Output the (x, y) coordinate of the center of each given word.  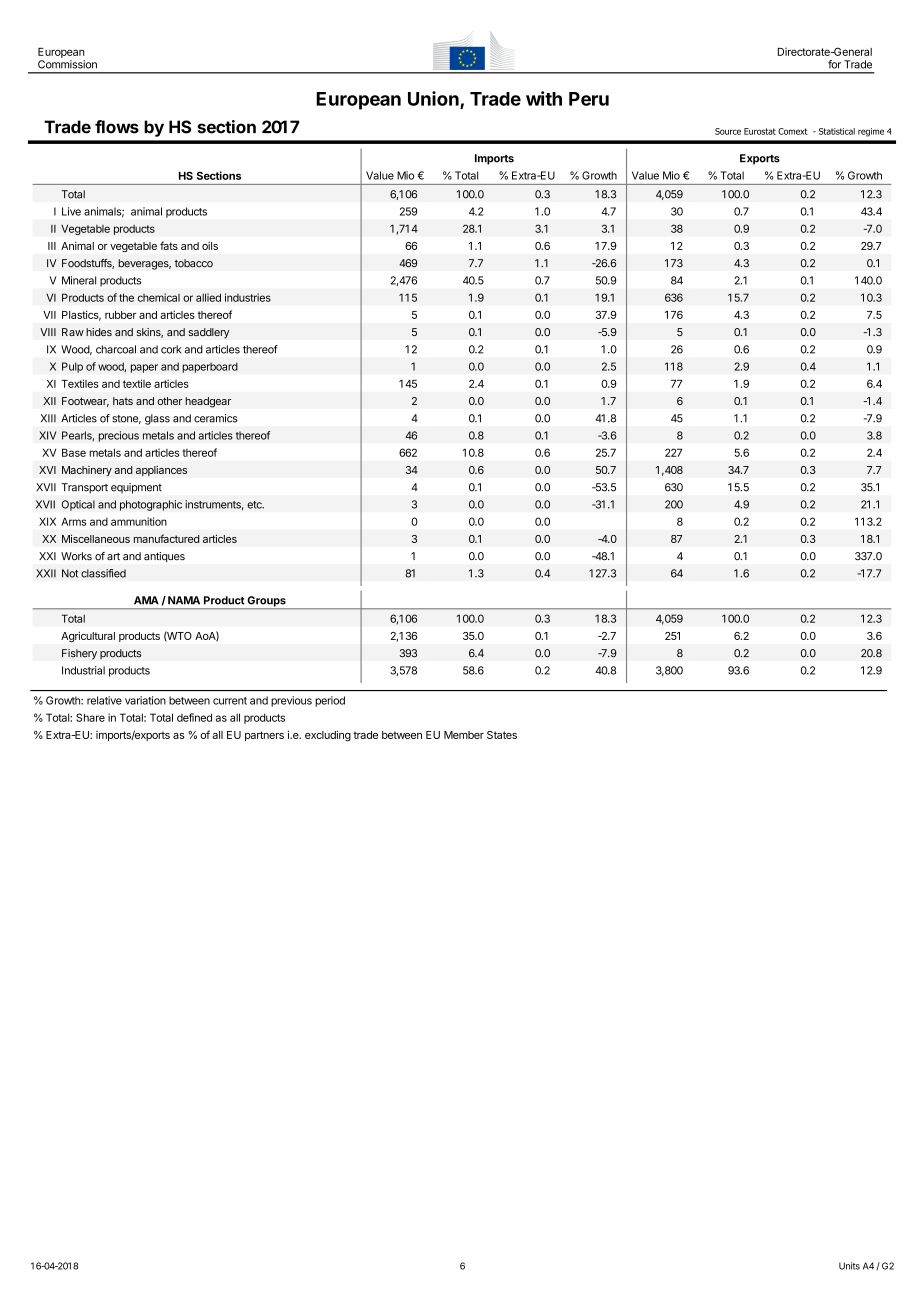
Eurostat (760, 131)
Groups (266, 602)
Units (849, 1266)
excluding (328, 736)
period (330, 701)
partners (264, 736)
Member (464, 735)
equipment (136, 488)
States (502, 735)
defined (194, 717)
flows (117, 127)
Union (434, 99)
